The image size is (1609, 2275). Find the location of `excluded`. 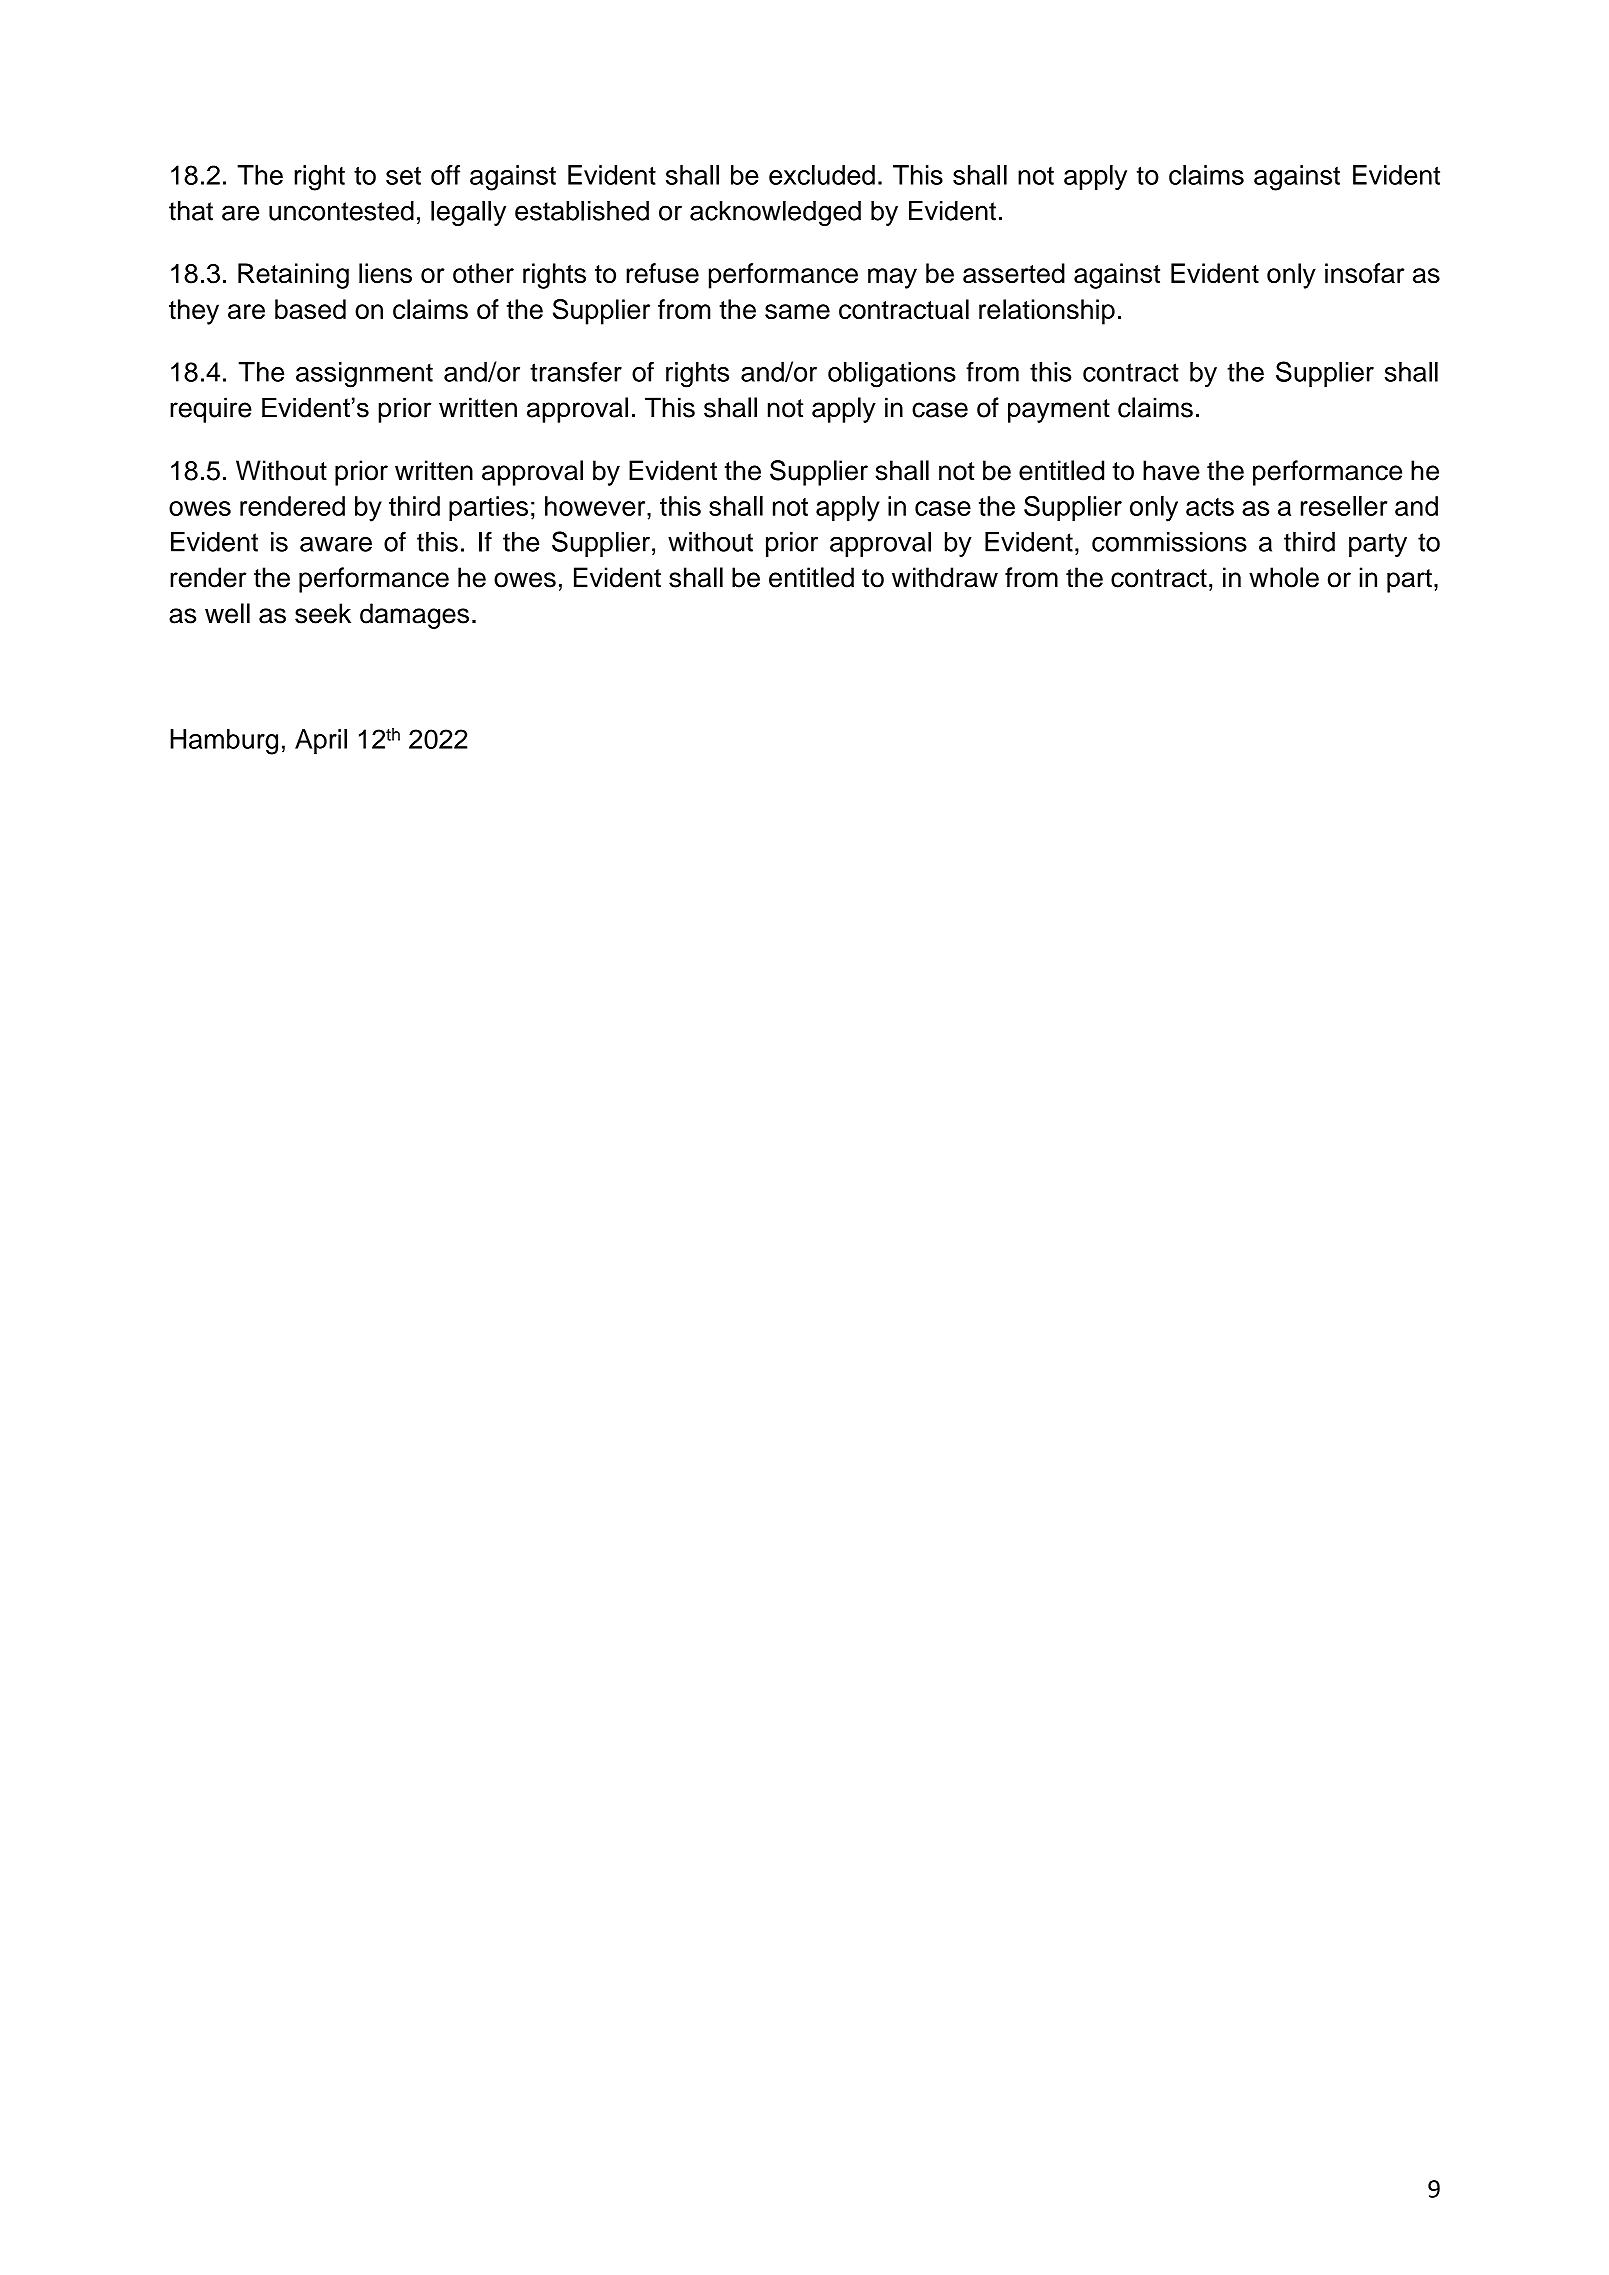

excluded is located at coordinates (822, 175).
